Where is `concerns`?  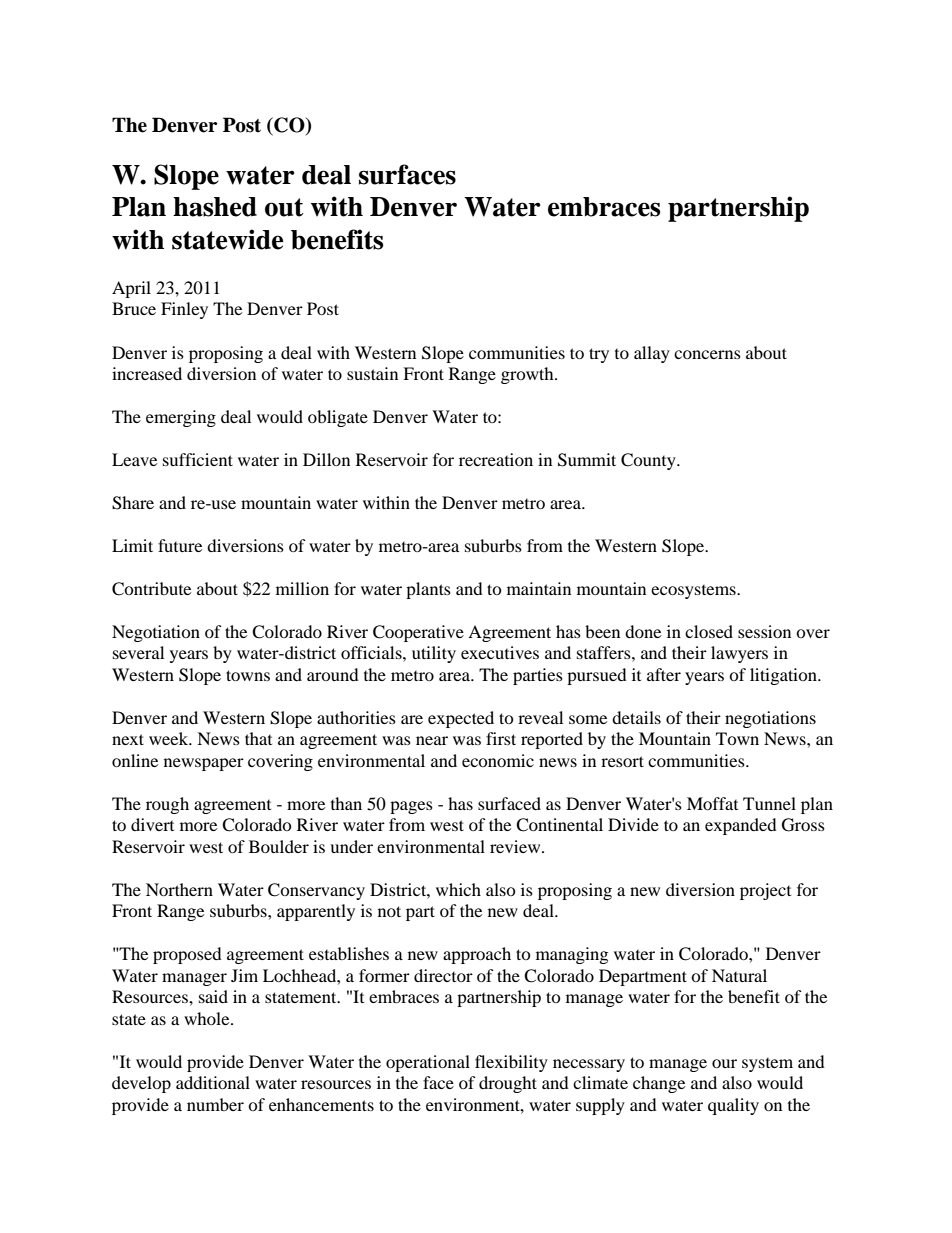
concerns is located at coordinates (707, 354).
